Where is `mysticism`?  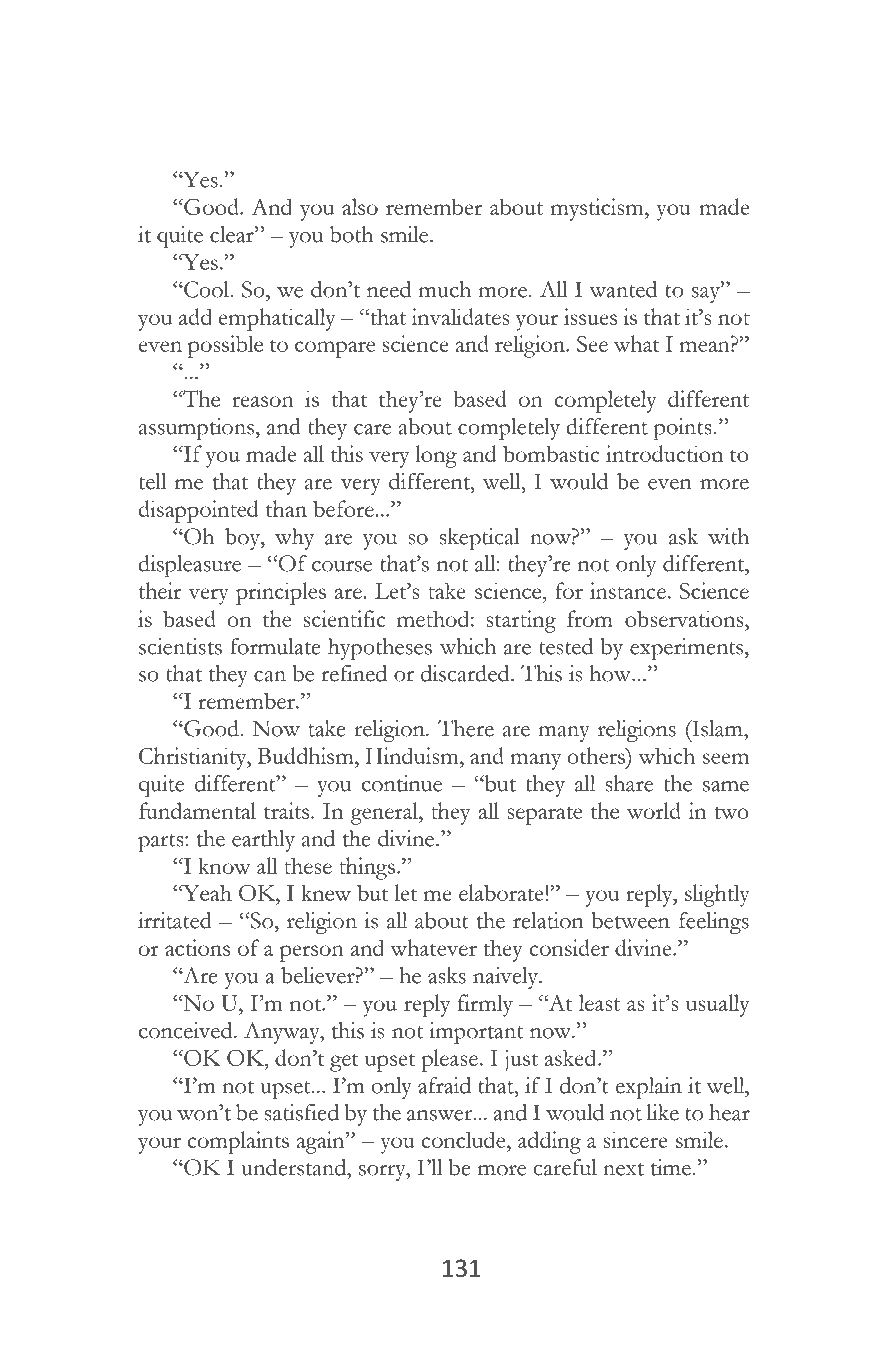 mysticism is located at coordinates (598, 209).
